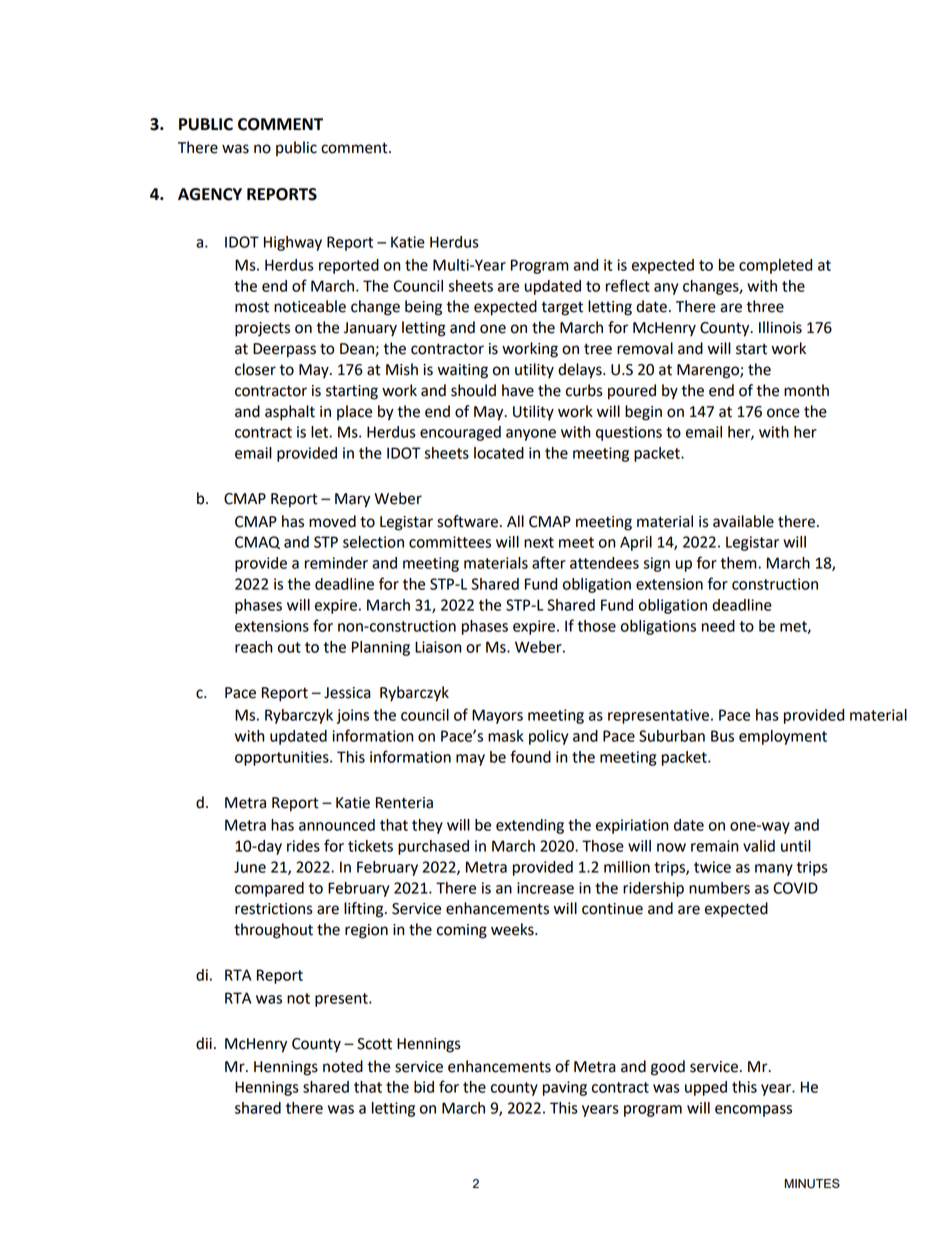 This screenshot has height=1233, width=952. I want to click on rides, so click(303, 846).
